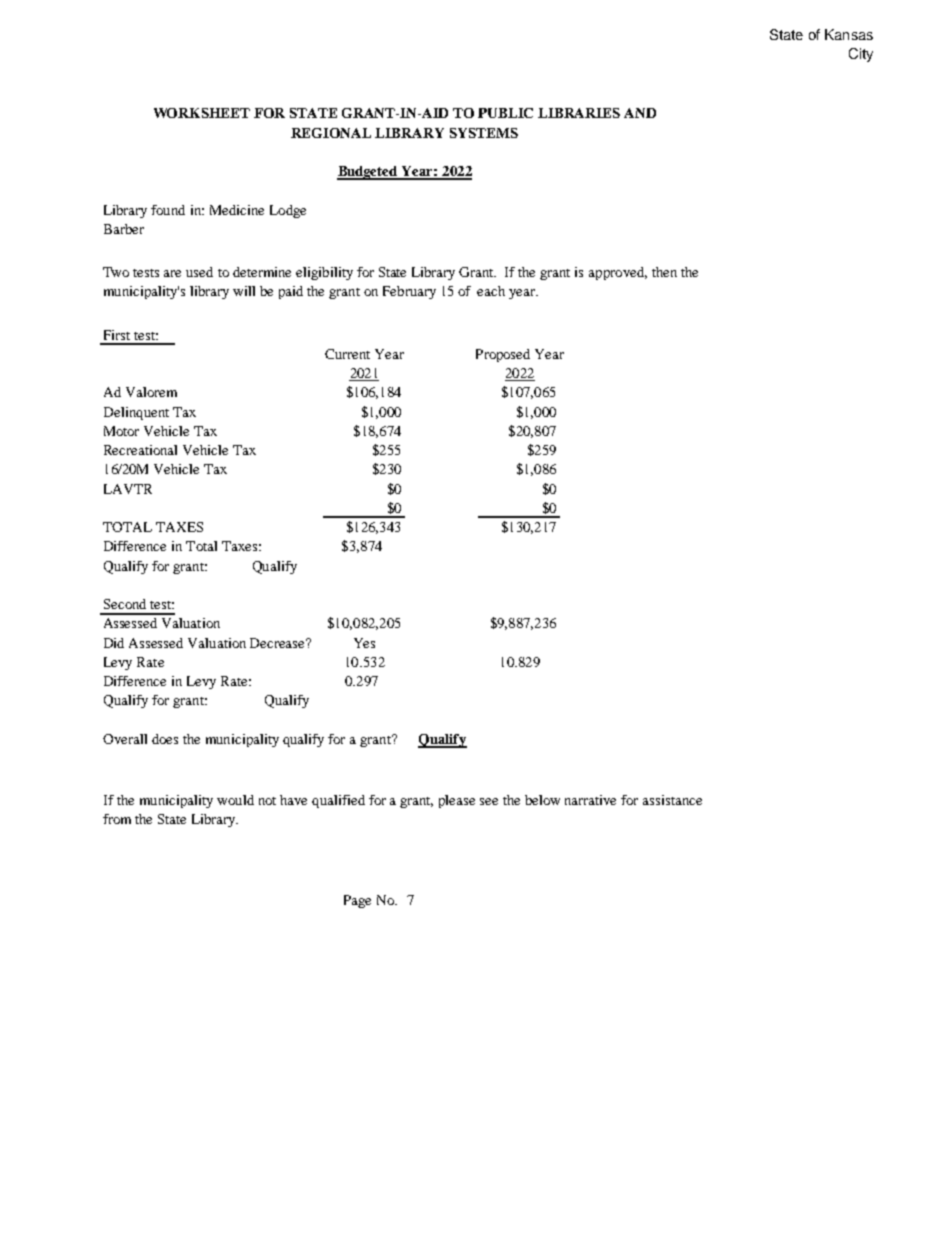  Describe the element at coordinates (505, 113) in the image. I see `PUBLIC` at that location.
